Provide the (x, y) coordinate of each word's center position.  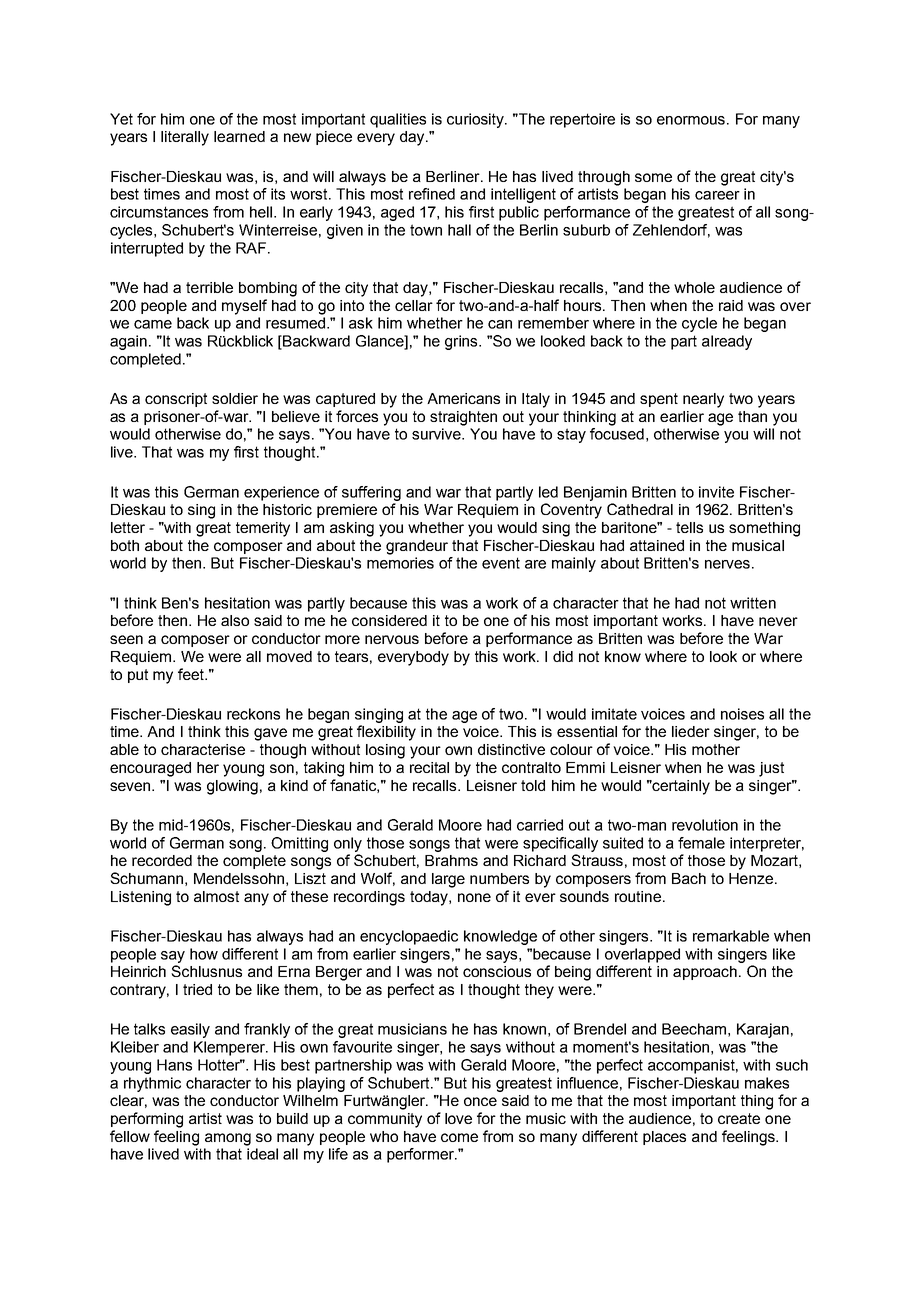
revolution (705, 825)
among (228, 1139)
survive (437, 434)
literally (185, 138)
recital (429, 767)
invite (716, 492)
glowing (232, 787)
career (717, 195)
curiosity (476, 120)
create (739, 1118)
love (458, 1118)
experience (281, 493)
